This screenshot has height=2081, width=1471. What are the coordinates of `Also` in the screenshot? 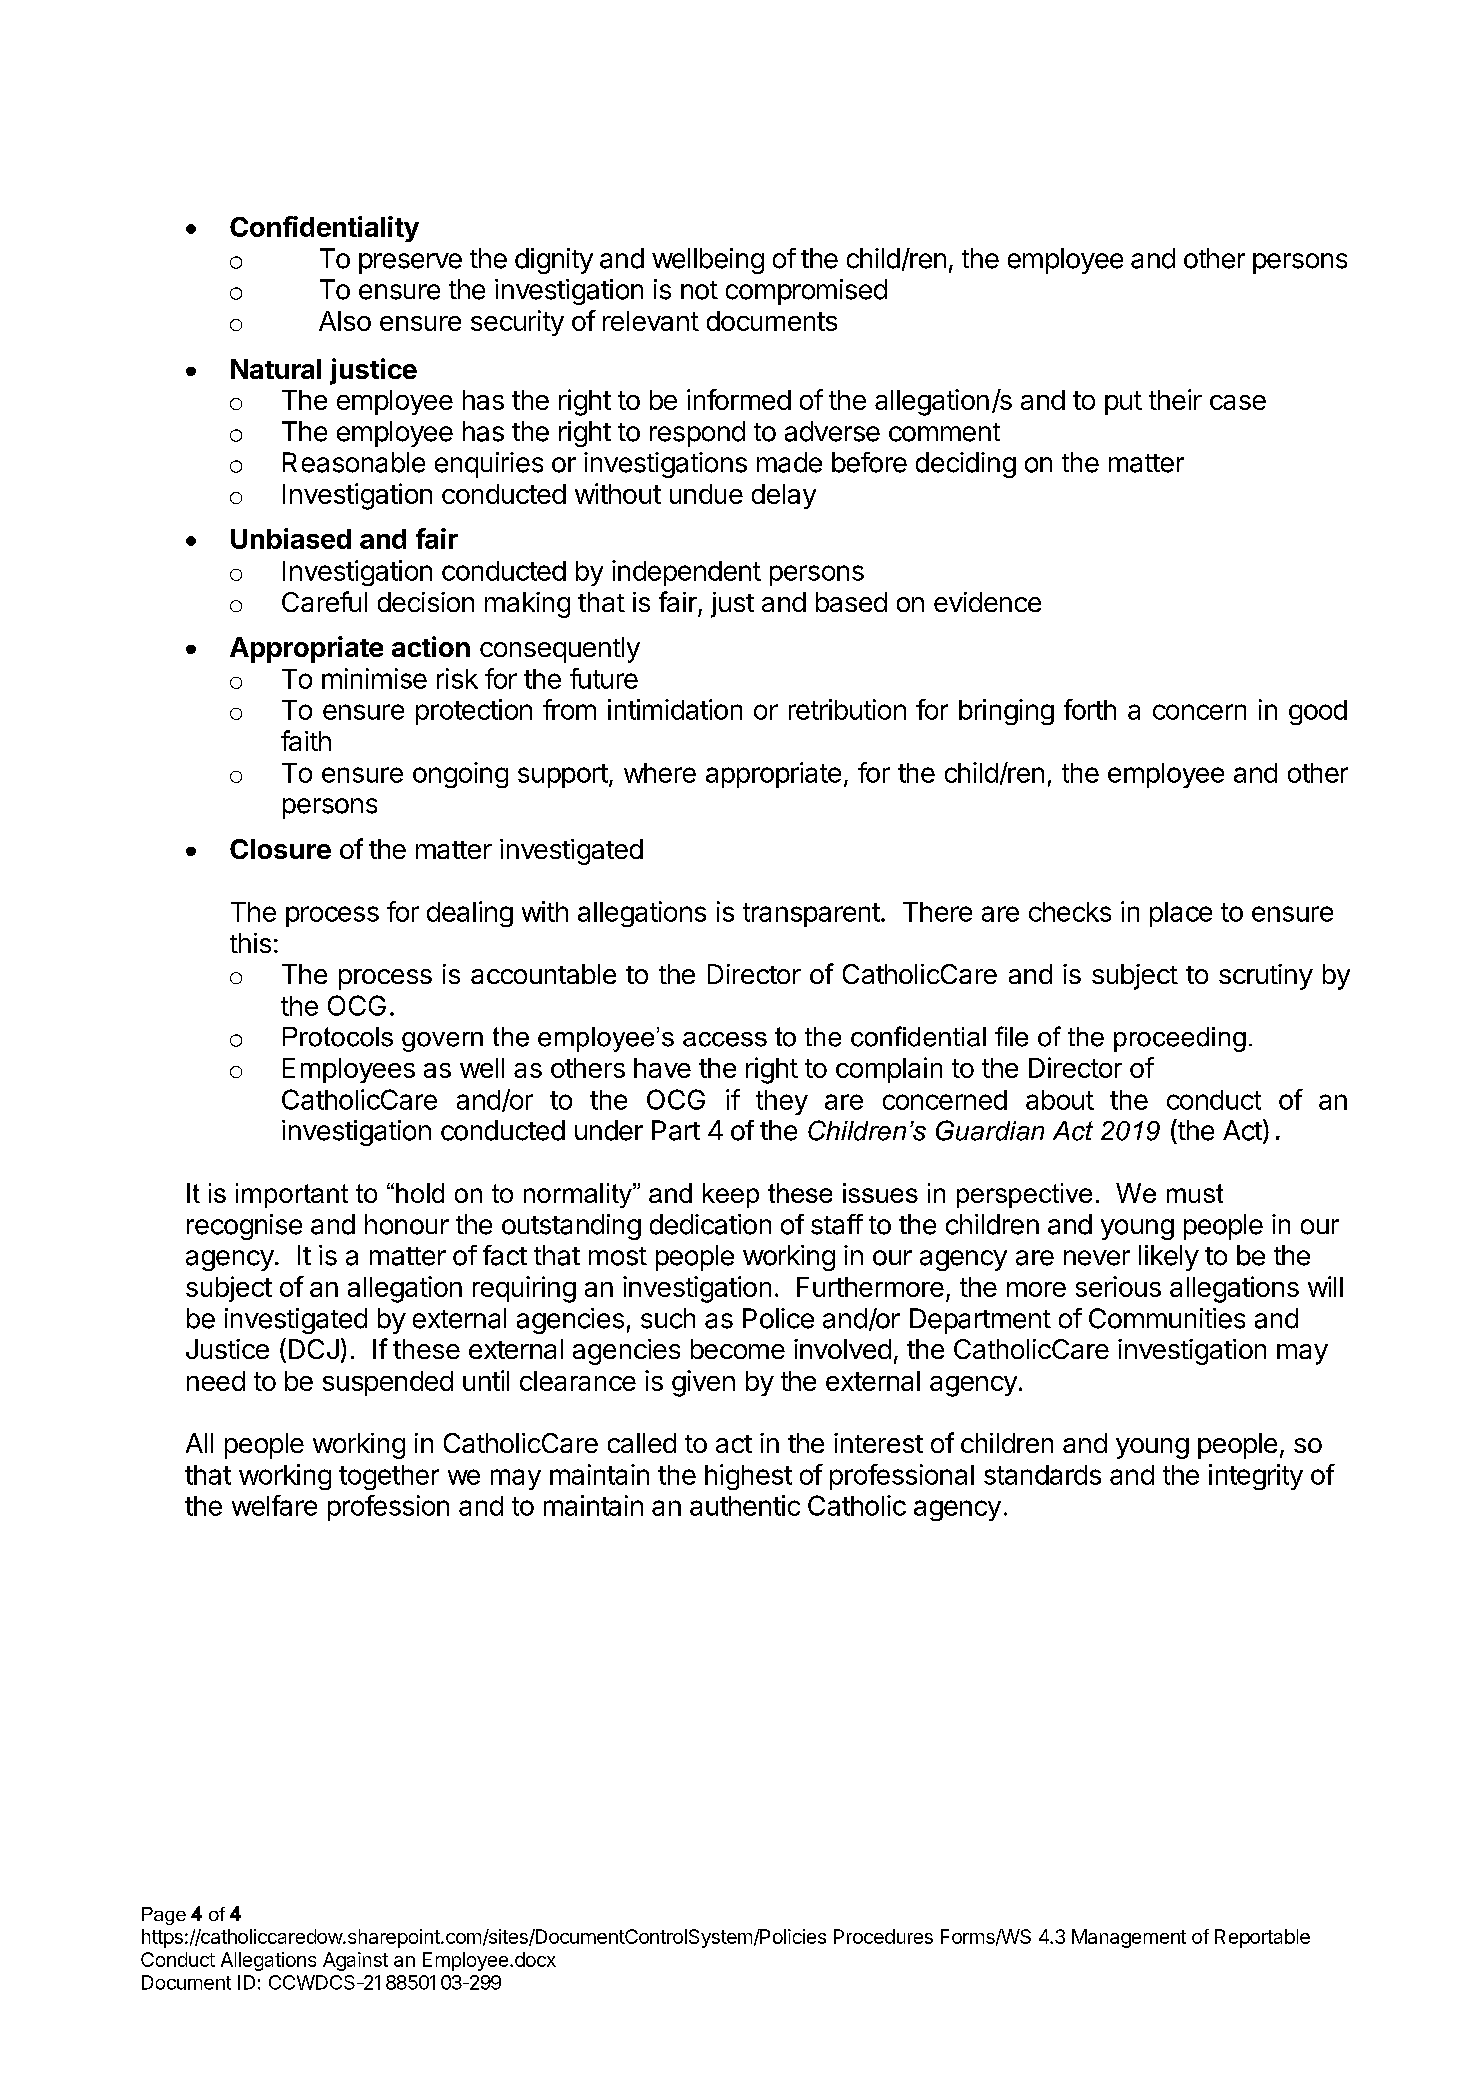 It's located at (345, 321).
